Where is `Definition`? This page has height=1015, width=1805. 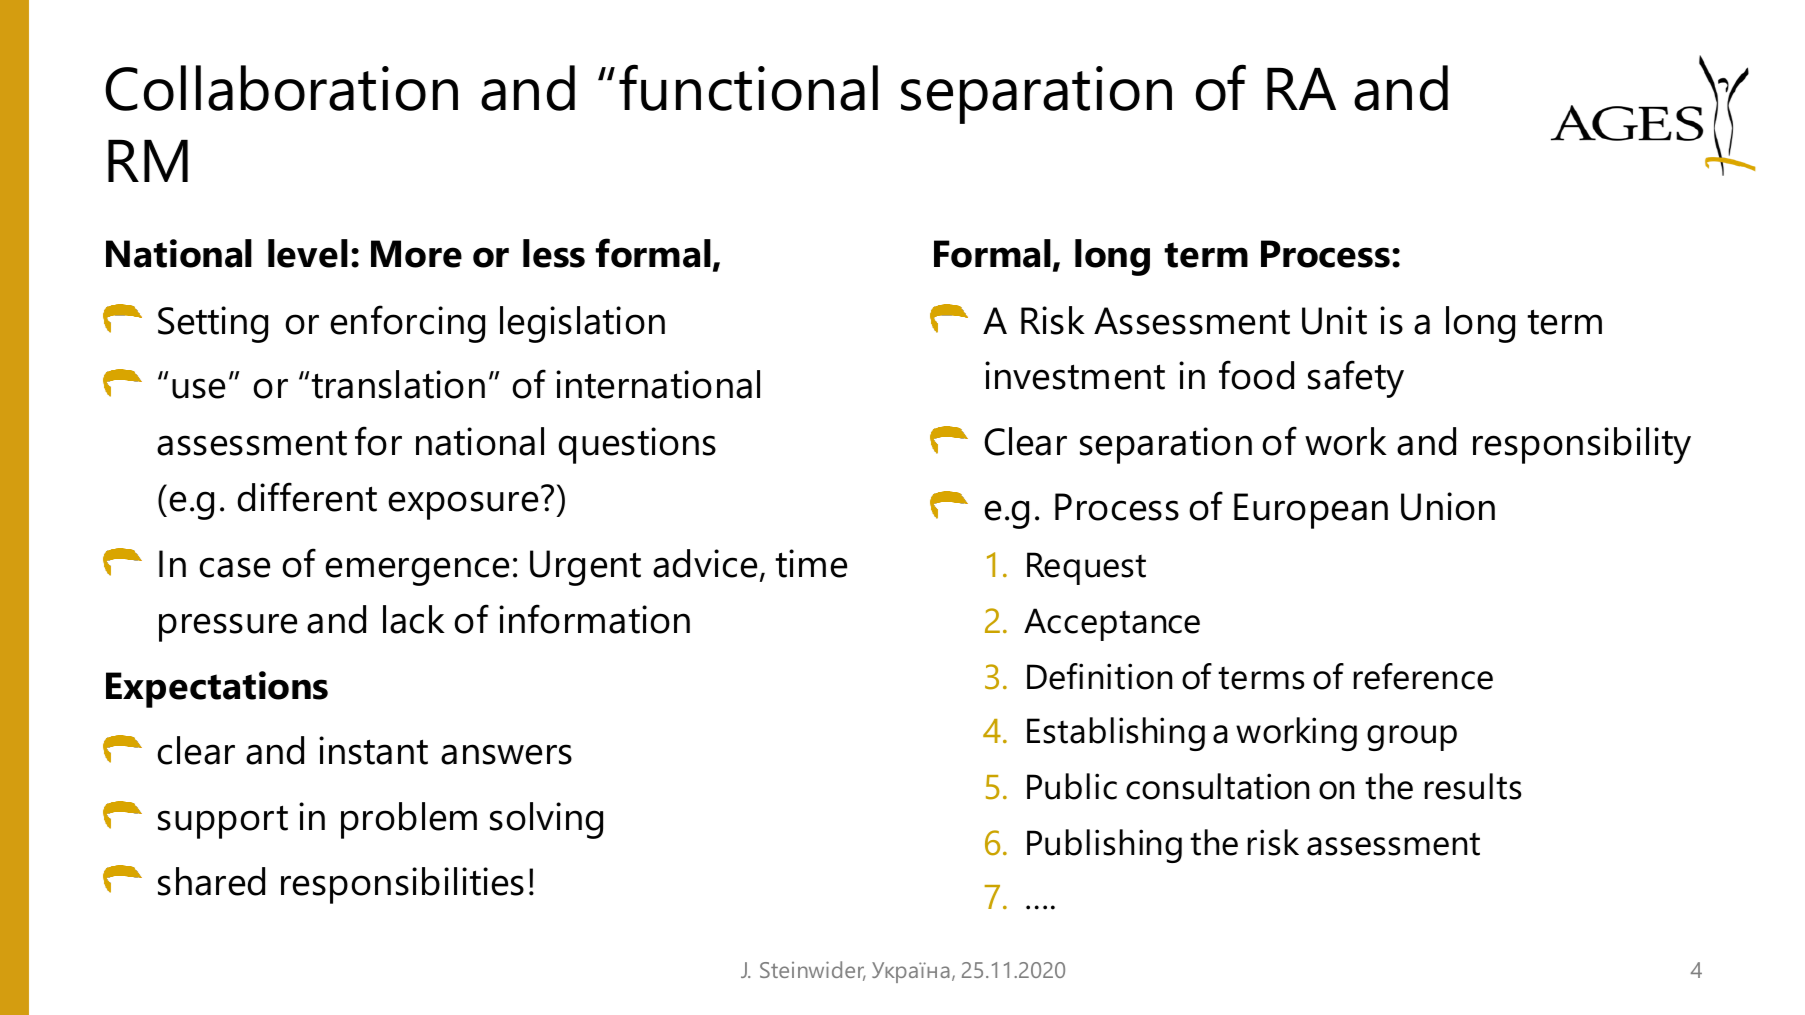
Definition is located at coordinates (1099, 676).
